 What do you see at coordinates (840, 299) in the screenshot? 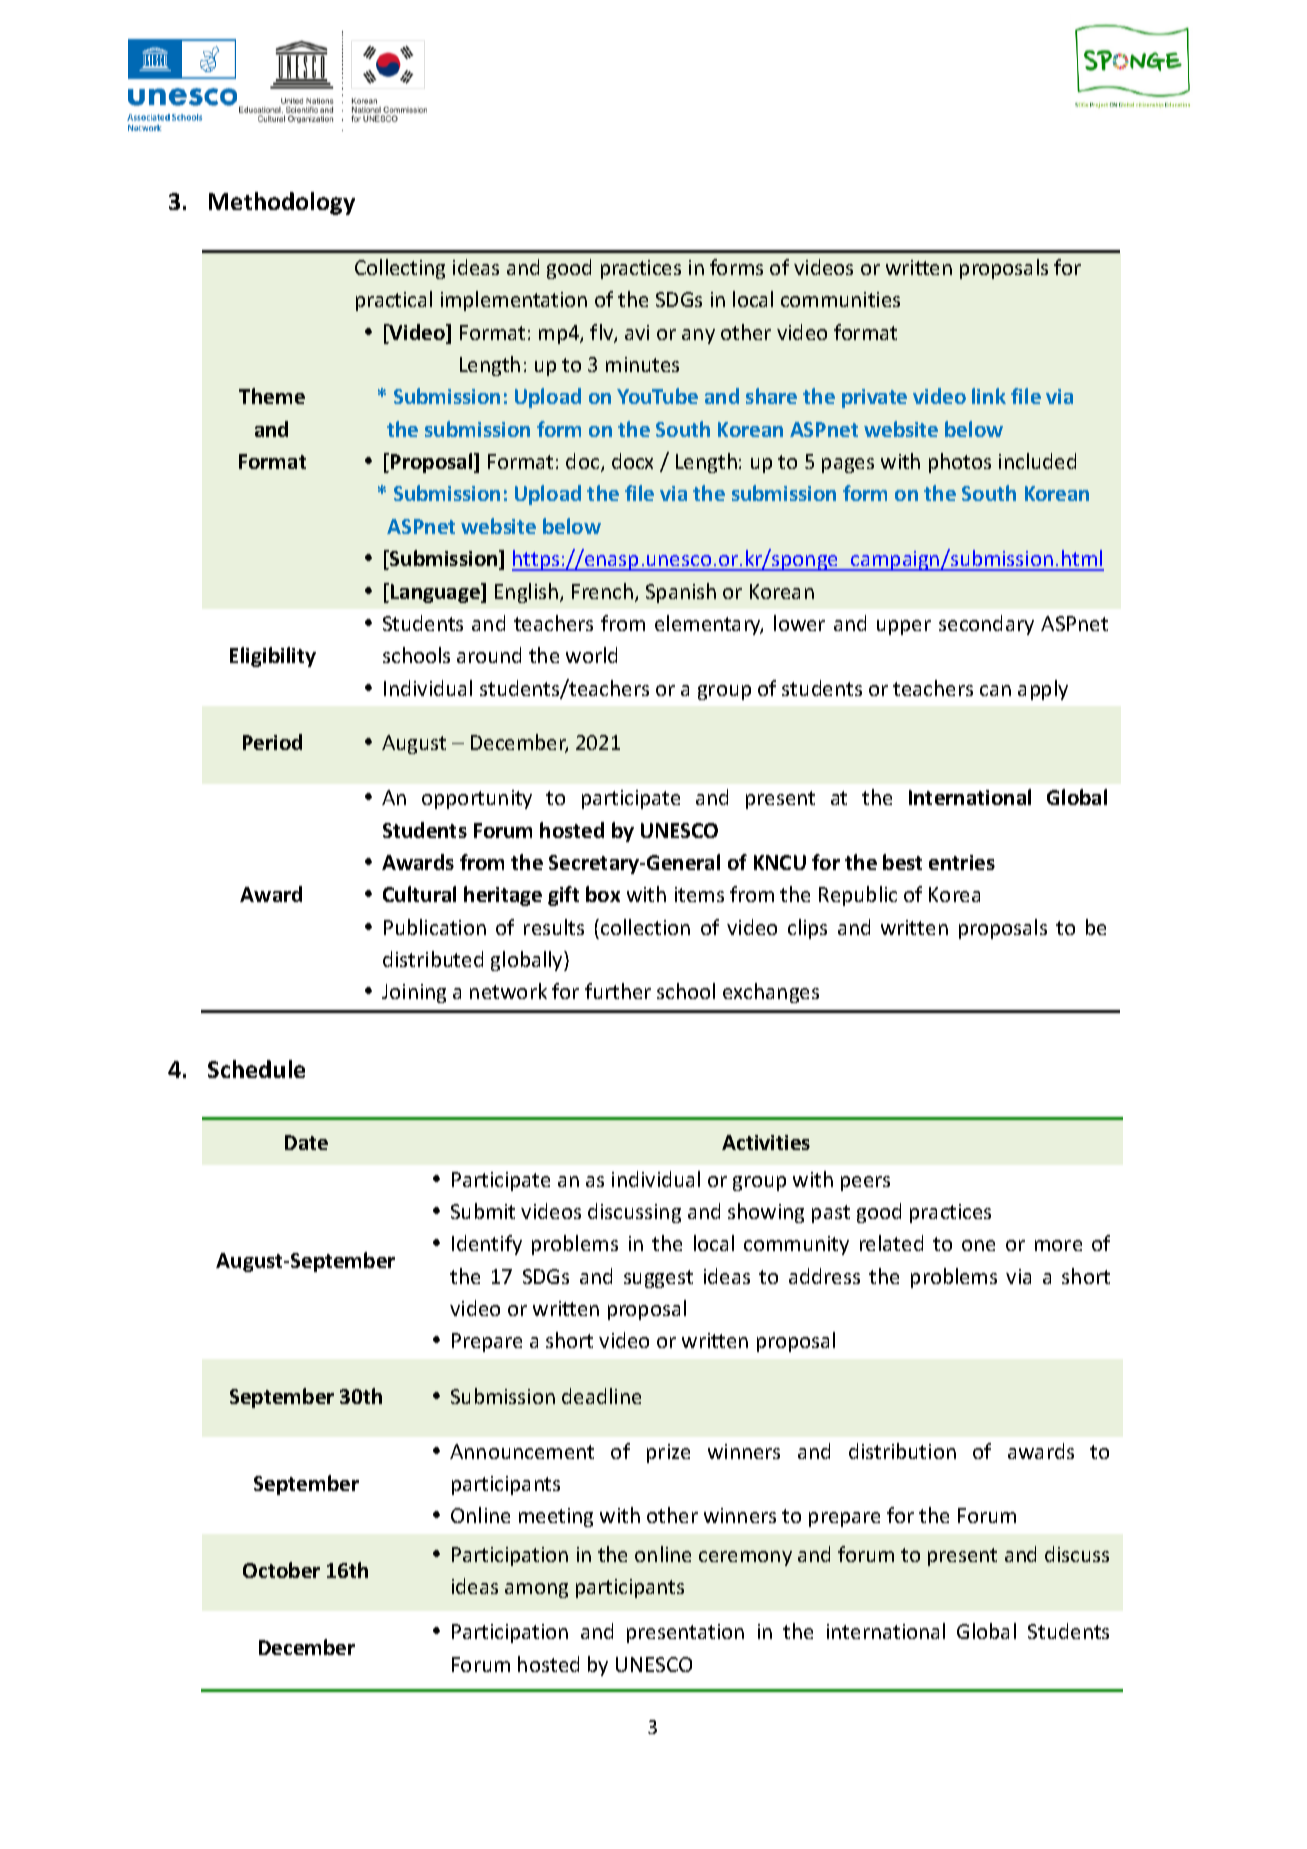
I see `communities` at bounding box center [840, 299].
